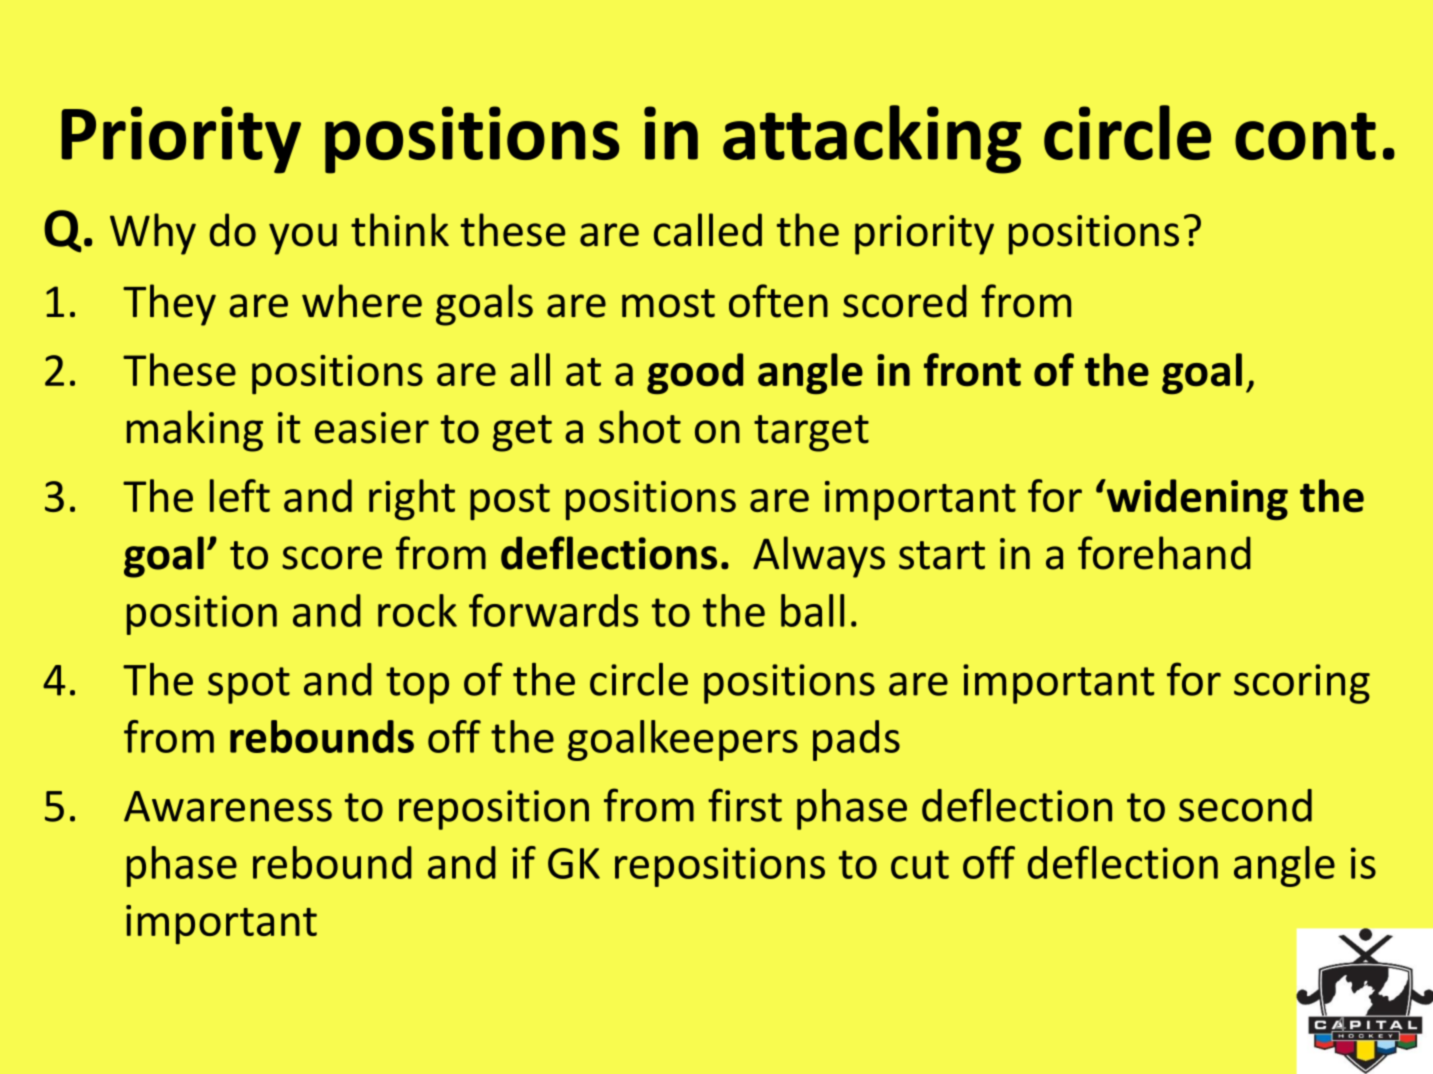  What do you see at coordinates (972, 369) in the screenshot?
I see `front` at bounding box center [972, 369].
